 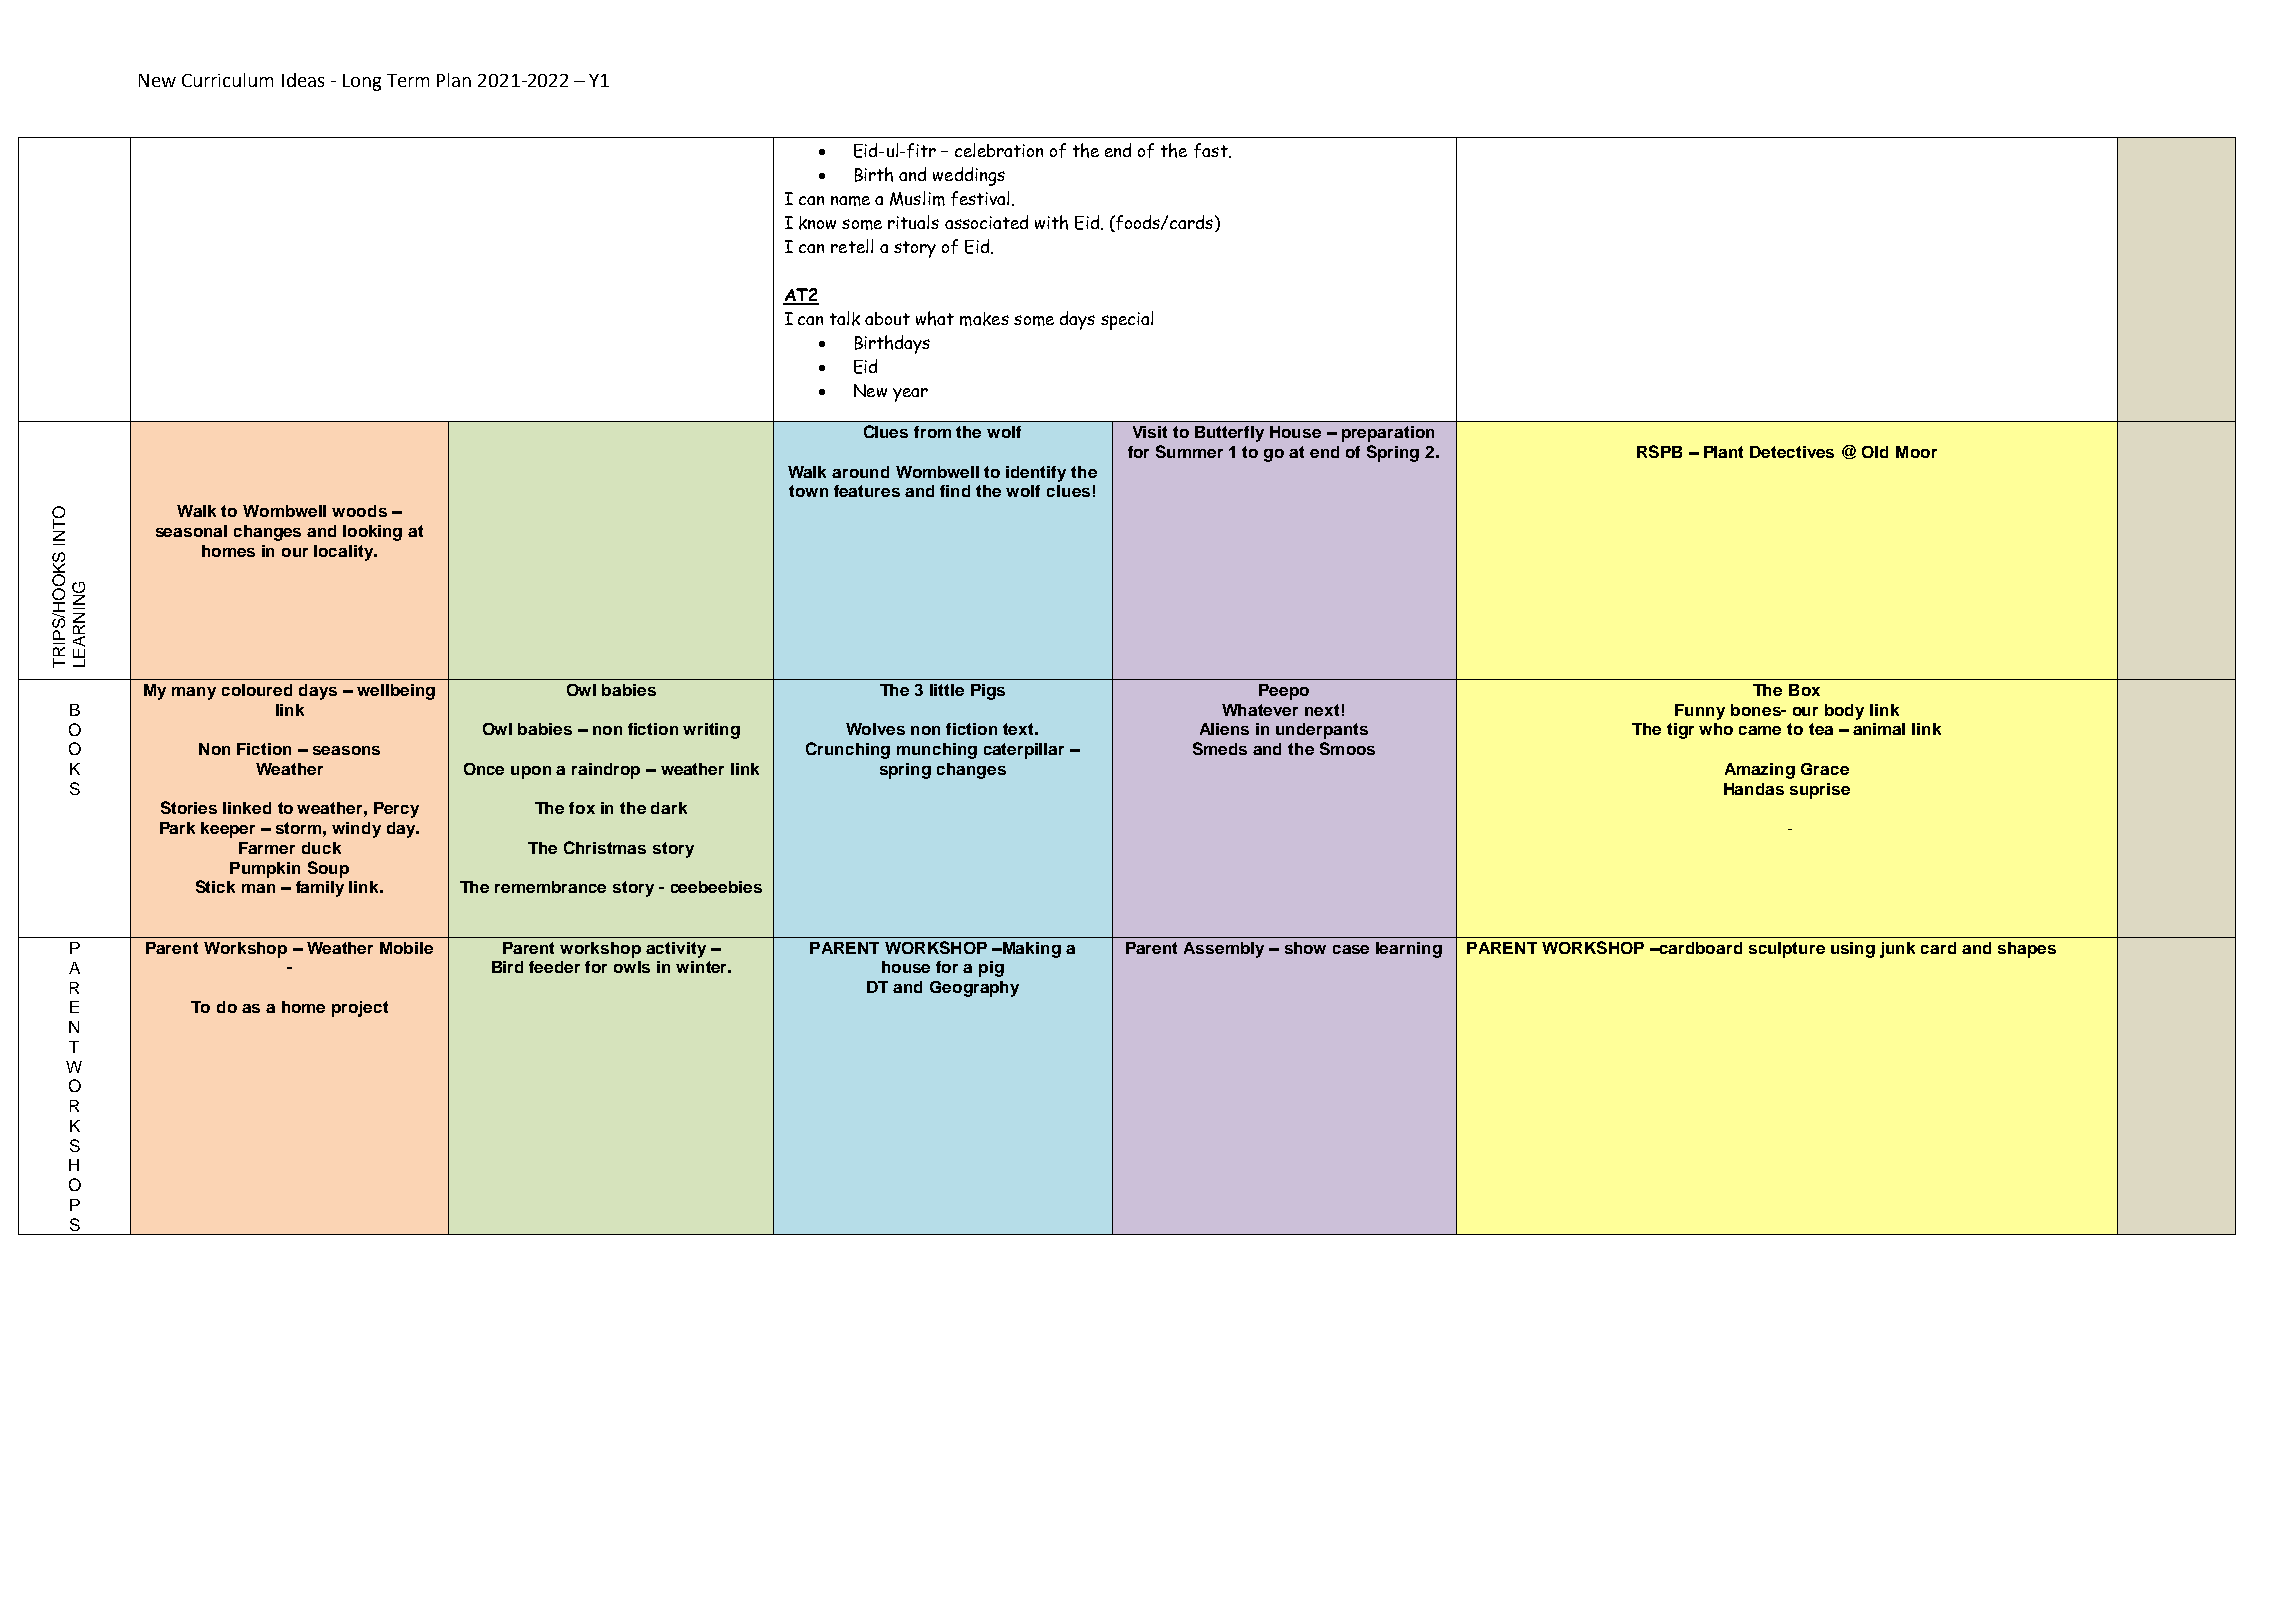 I want to click on Long, so click(x=362, y=82).
